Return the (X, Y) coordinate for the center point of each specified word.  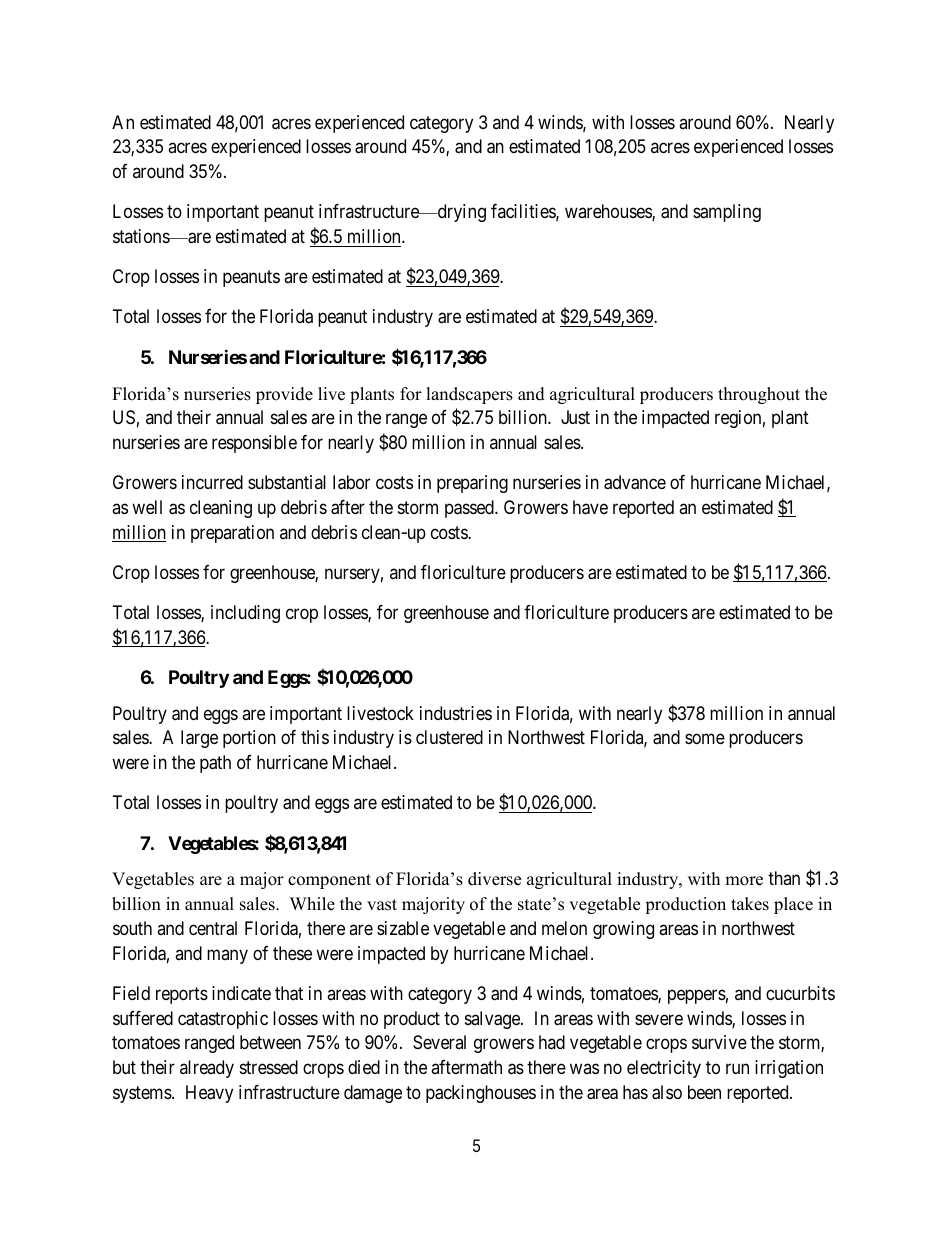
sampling (727, 213)
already (207, 1069)
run (737, 1068)
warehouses (609, 212)
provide (284, 395)
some (705, 739)
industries (456, 713)
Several (439, 1042)
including (245, 614)
